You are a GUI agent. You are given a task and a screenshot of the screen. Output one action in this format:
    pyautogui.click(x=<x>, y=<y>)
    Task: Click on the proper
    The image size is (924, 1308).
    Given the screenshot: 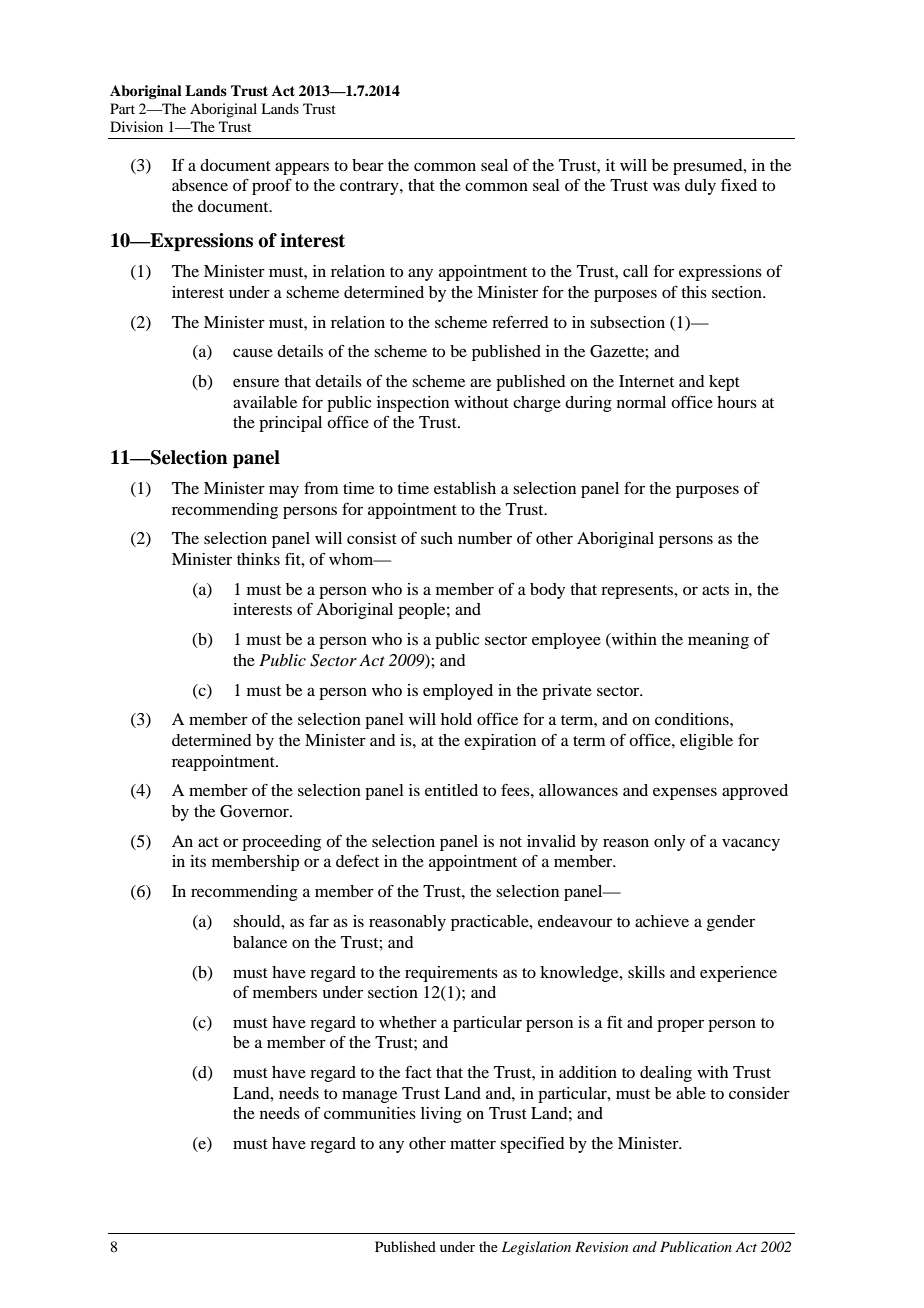 What is the action you would take?
    pyautogui.click(x=680, y=1025)
